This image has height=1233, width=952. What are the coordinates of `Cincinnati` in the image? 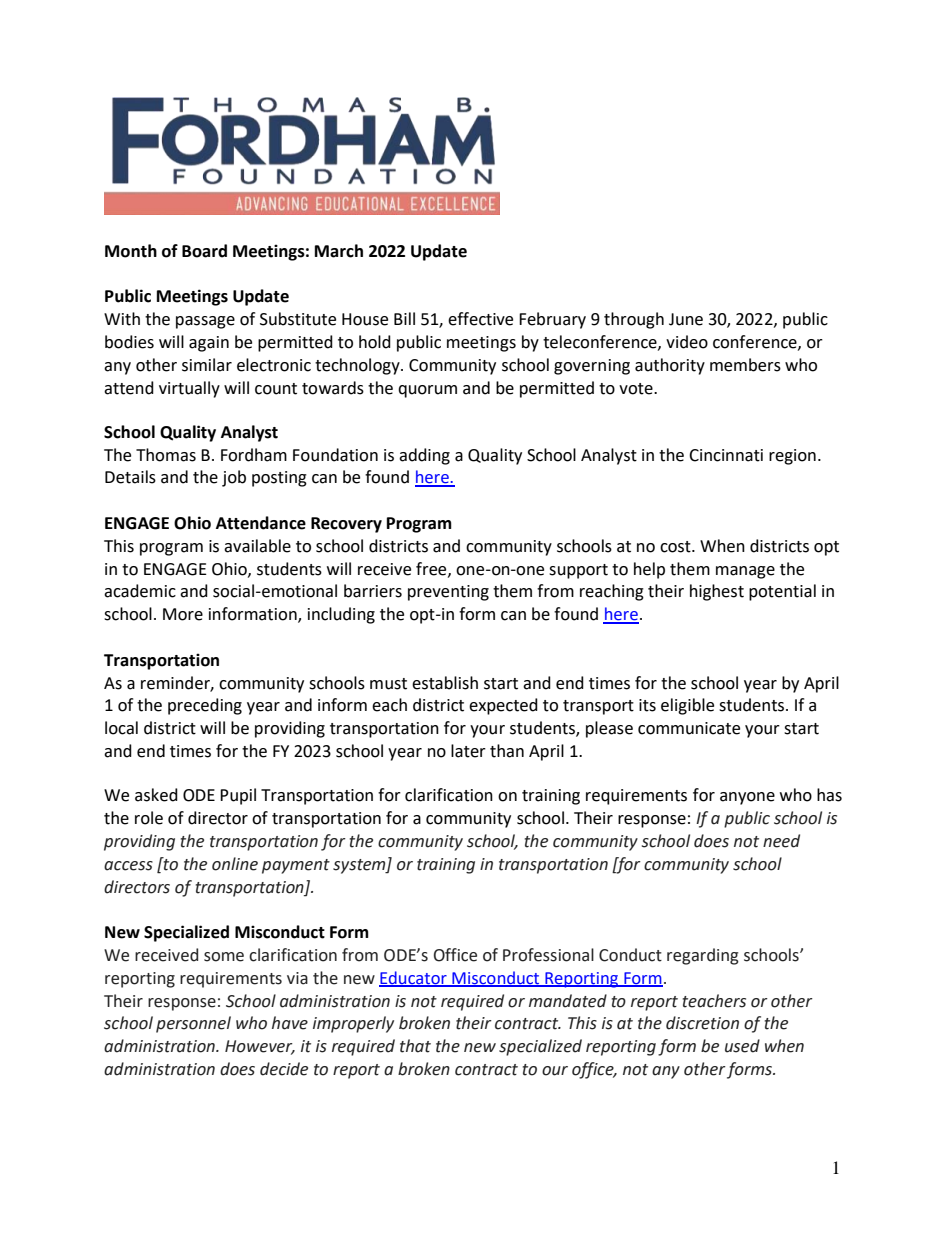 It's located at (726, 455).
